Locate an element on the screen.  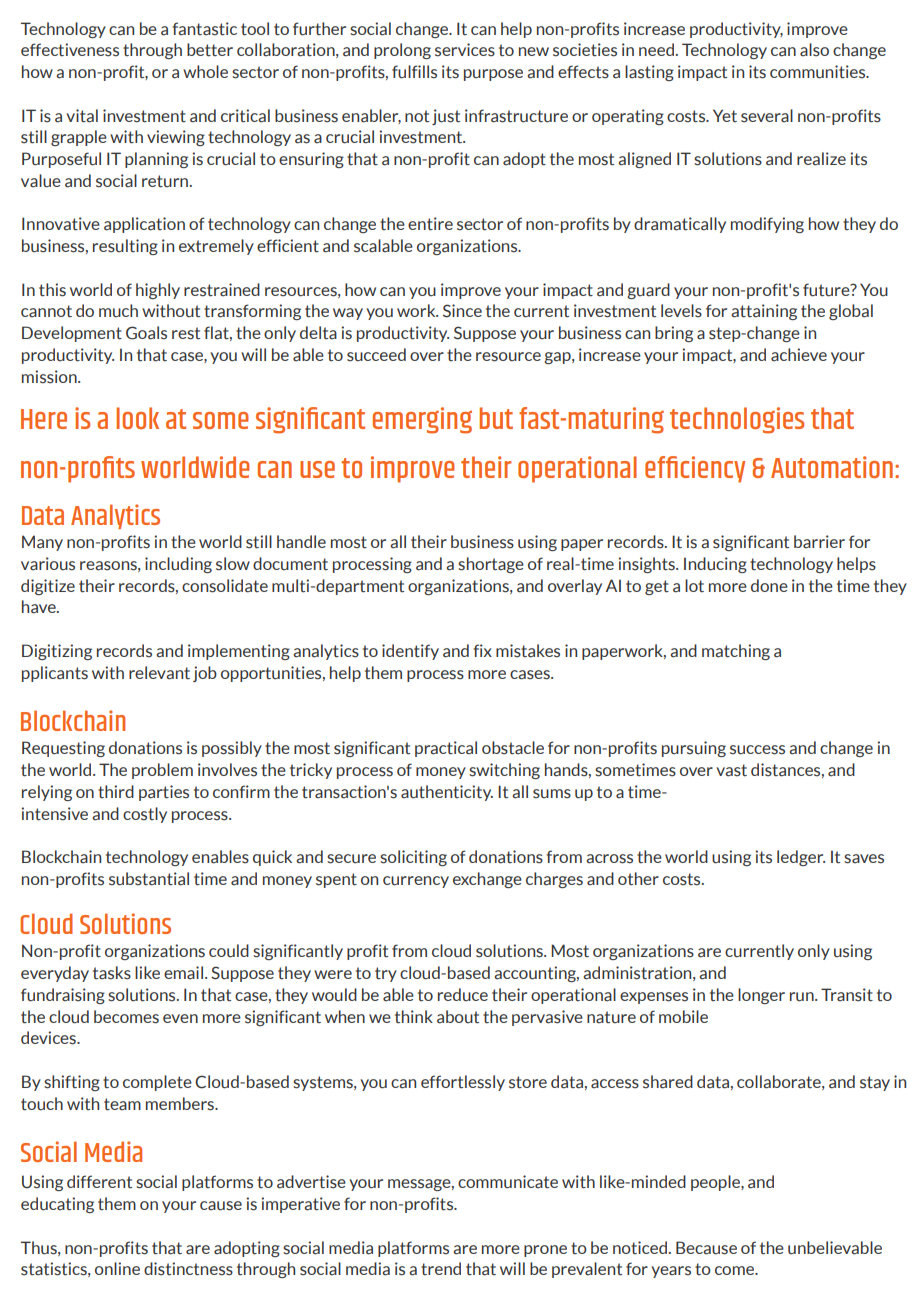
Automation is located at coordinates (832, 467).
